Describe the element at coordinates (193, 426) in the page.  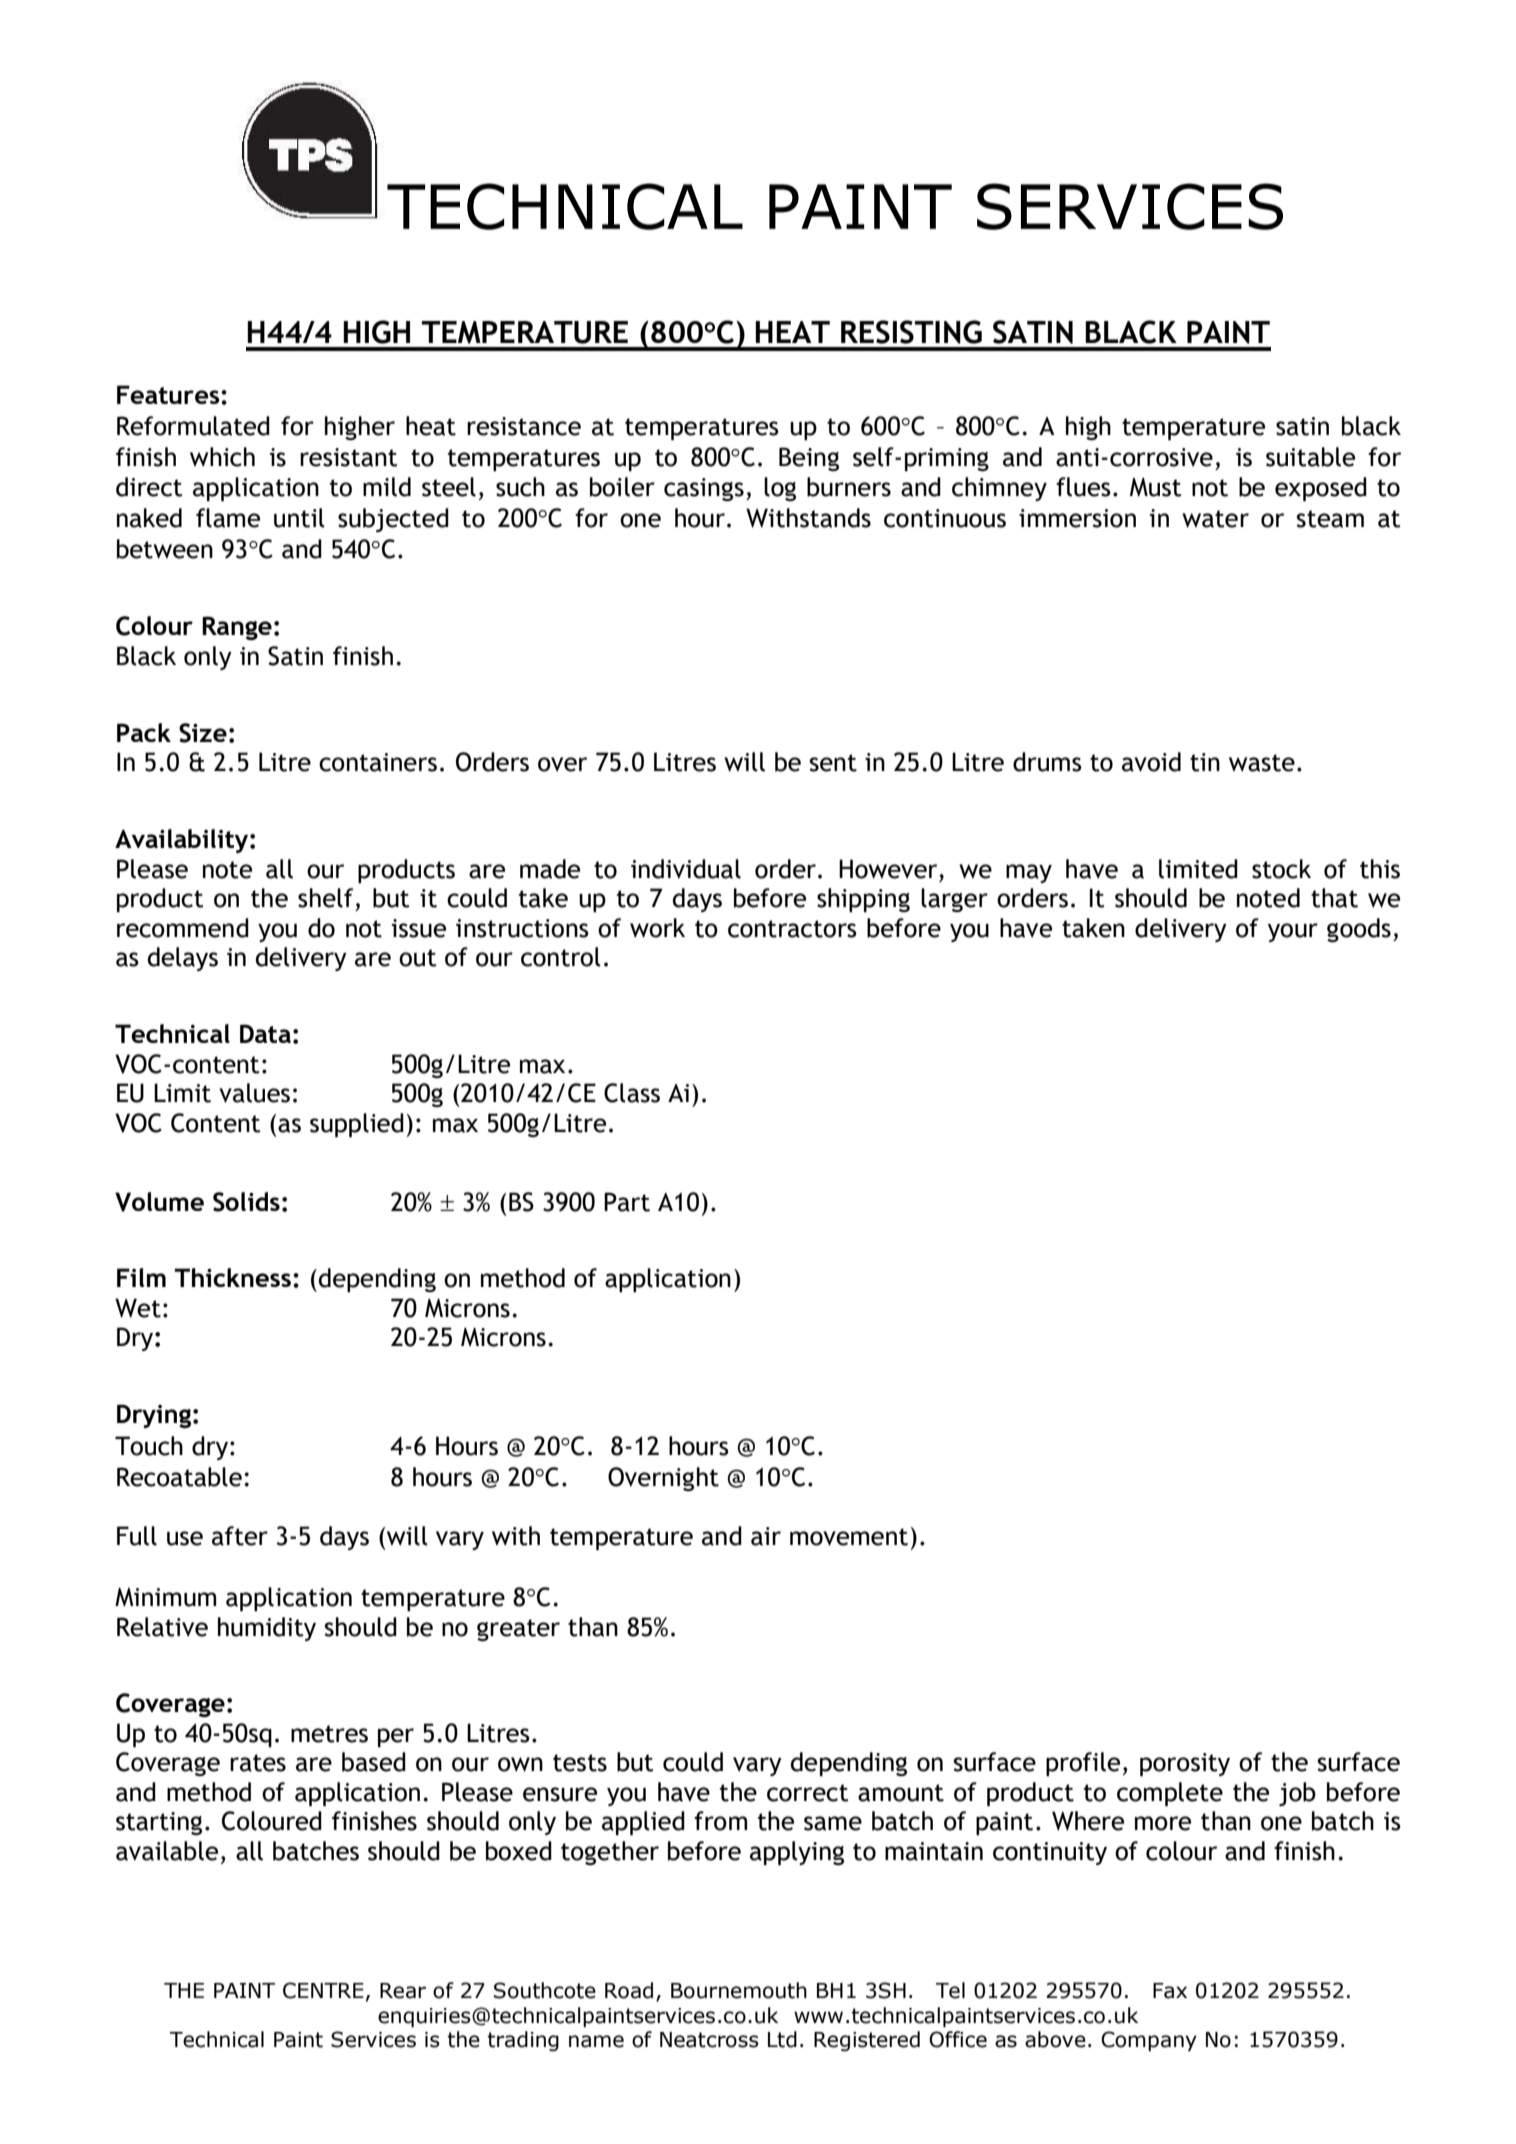
I see `Reformulated` at that location.
